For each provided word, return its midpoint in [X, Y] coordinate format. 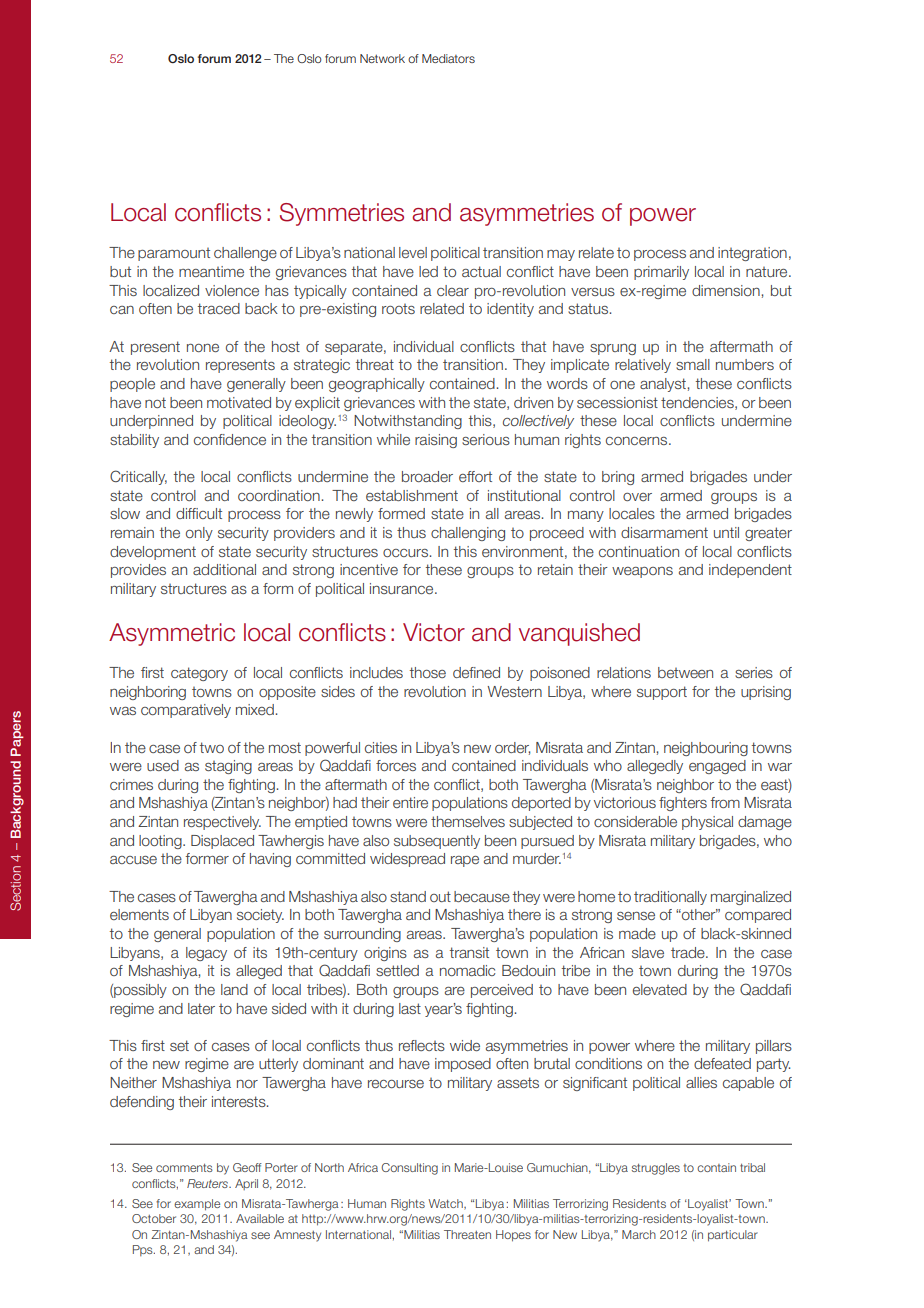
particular [733, 1236]
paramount [174, 254]
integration [752, 254]
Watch [446, 1204]
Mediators [448, 58]
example [197, 1205]
